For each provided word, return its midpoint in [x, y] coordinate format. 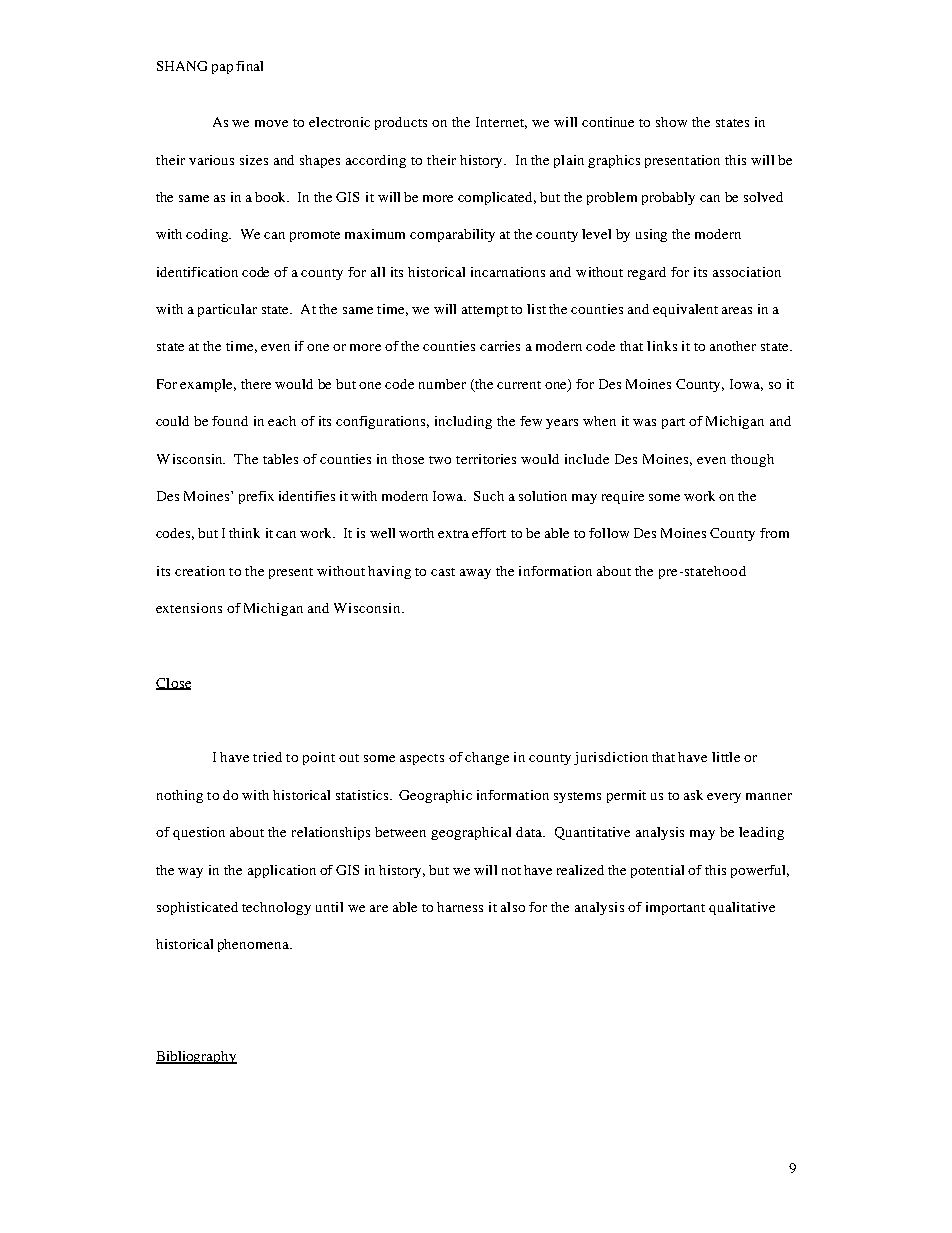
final [249, 66]
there [256, 384]
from [774, 533]
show [671, 122]
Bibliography [196, 1057]
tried [267, 757]
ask [693, 795]
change [487, 758]
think [244, 533]
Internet [501, 123]
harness [460, 907]
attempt [485, 311]
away [475, 574]
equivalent [685, 310]
